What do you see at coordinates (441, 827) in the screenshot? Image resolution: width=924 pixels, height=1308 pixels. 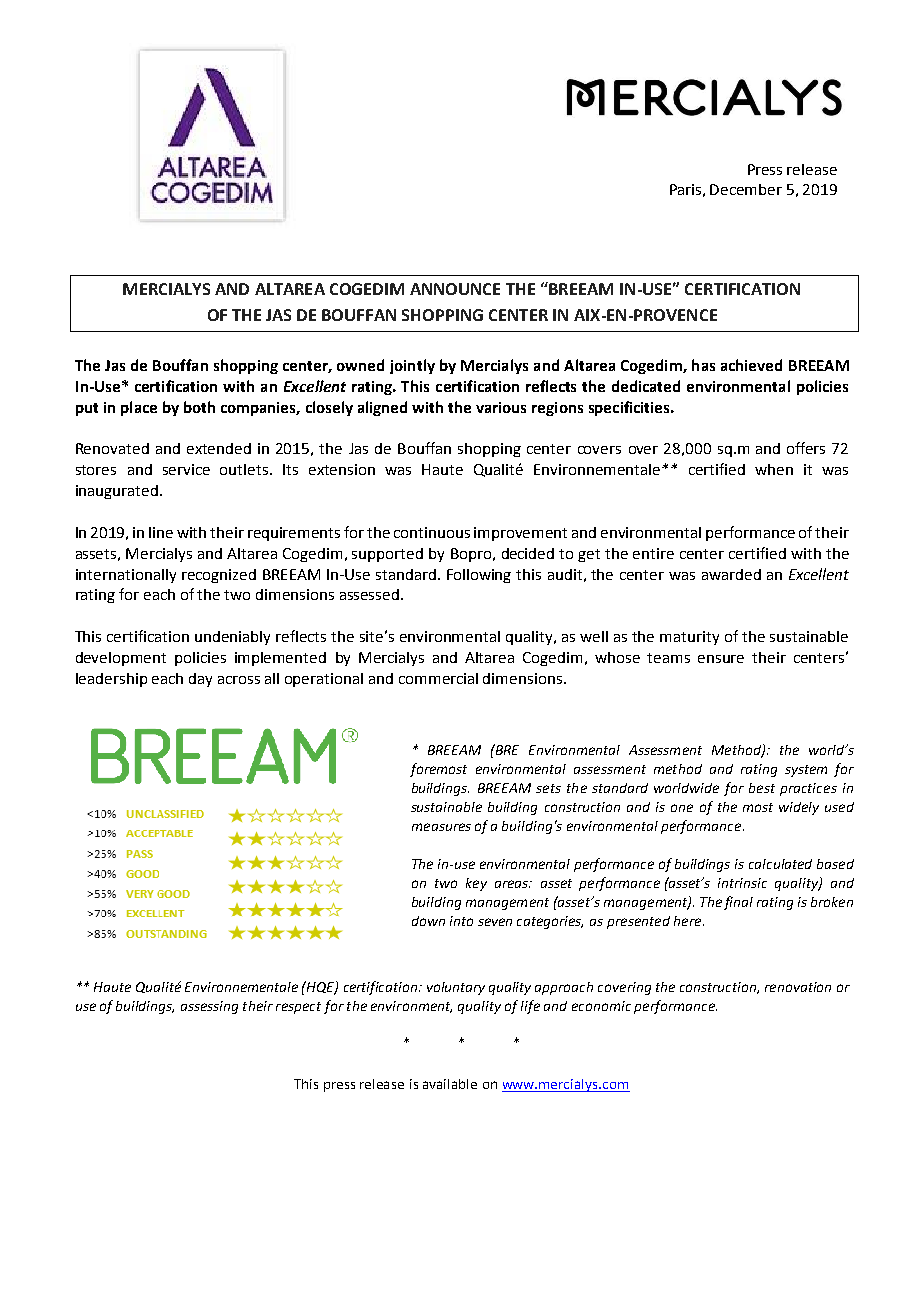 I see `measures` at bounding box center [441, 827].
